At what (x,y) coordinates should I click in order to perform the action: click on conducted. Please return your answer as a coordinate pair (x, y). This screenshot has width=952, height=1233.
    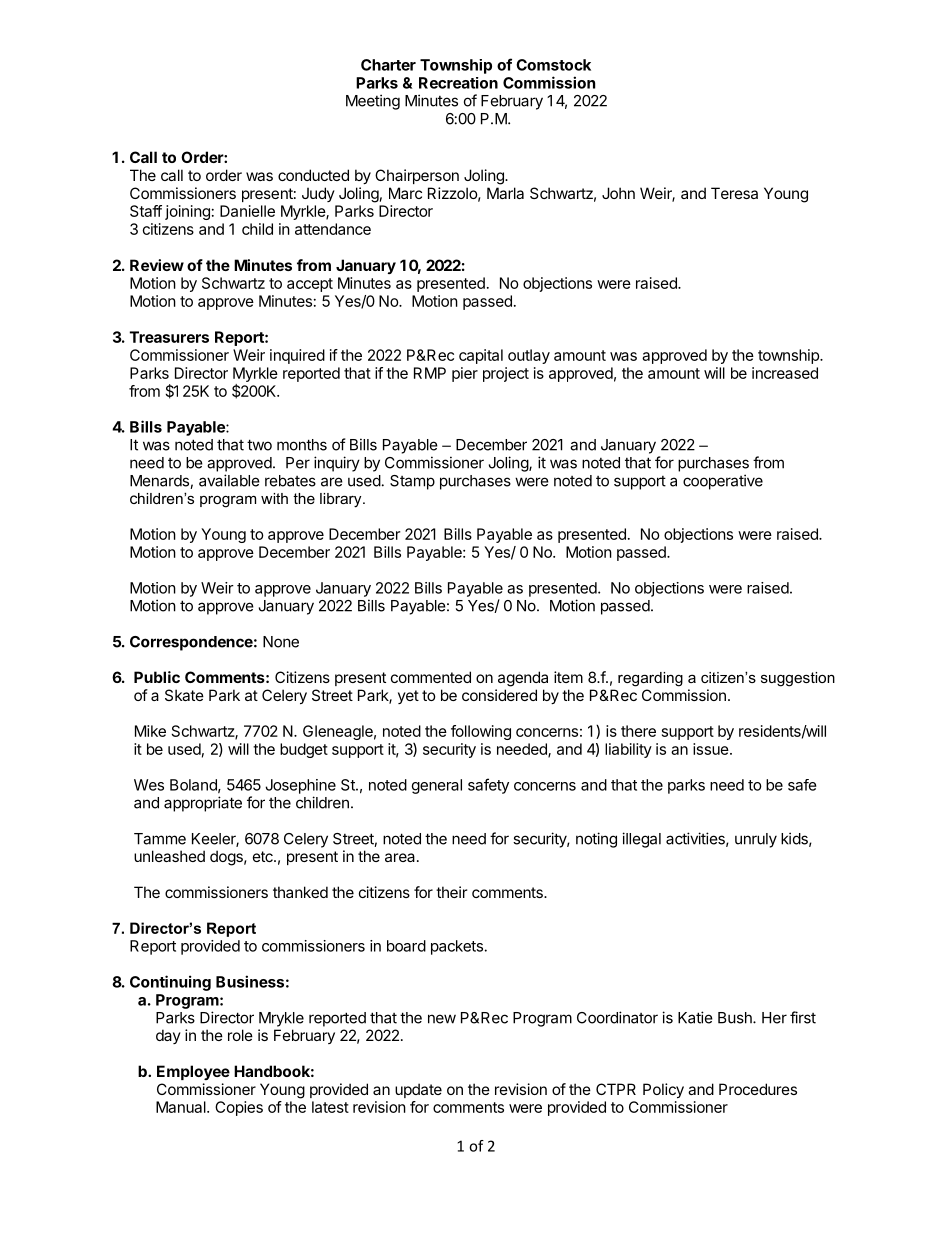
    Looking at the image, I should click on (313, 175).
